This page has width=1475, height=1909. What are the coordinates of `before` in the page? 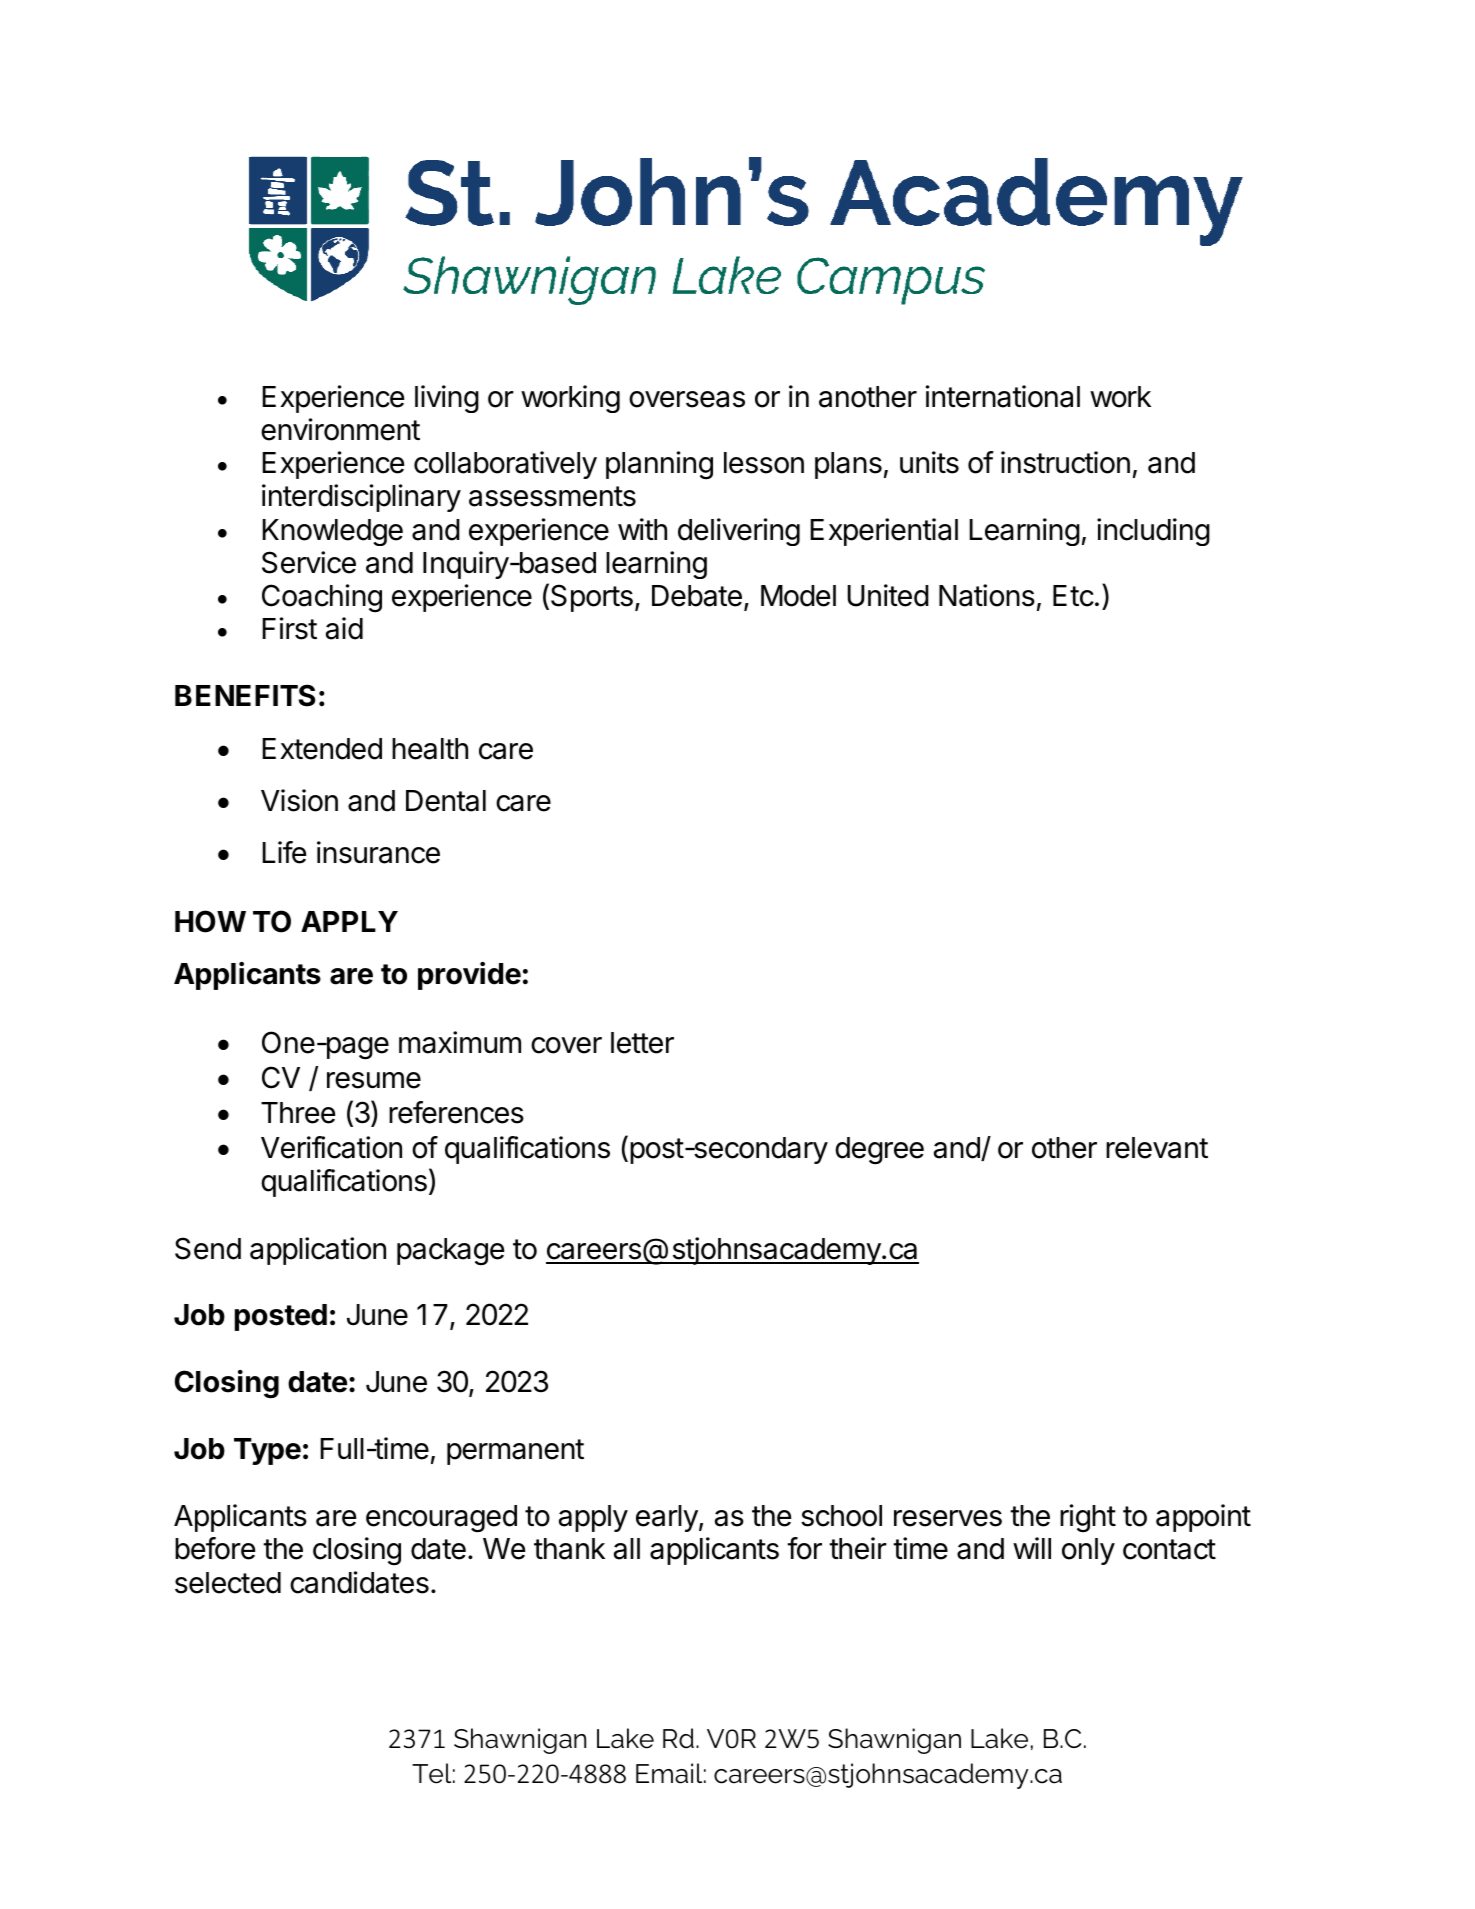 It's located at (215, 1548).
